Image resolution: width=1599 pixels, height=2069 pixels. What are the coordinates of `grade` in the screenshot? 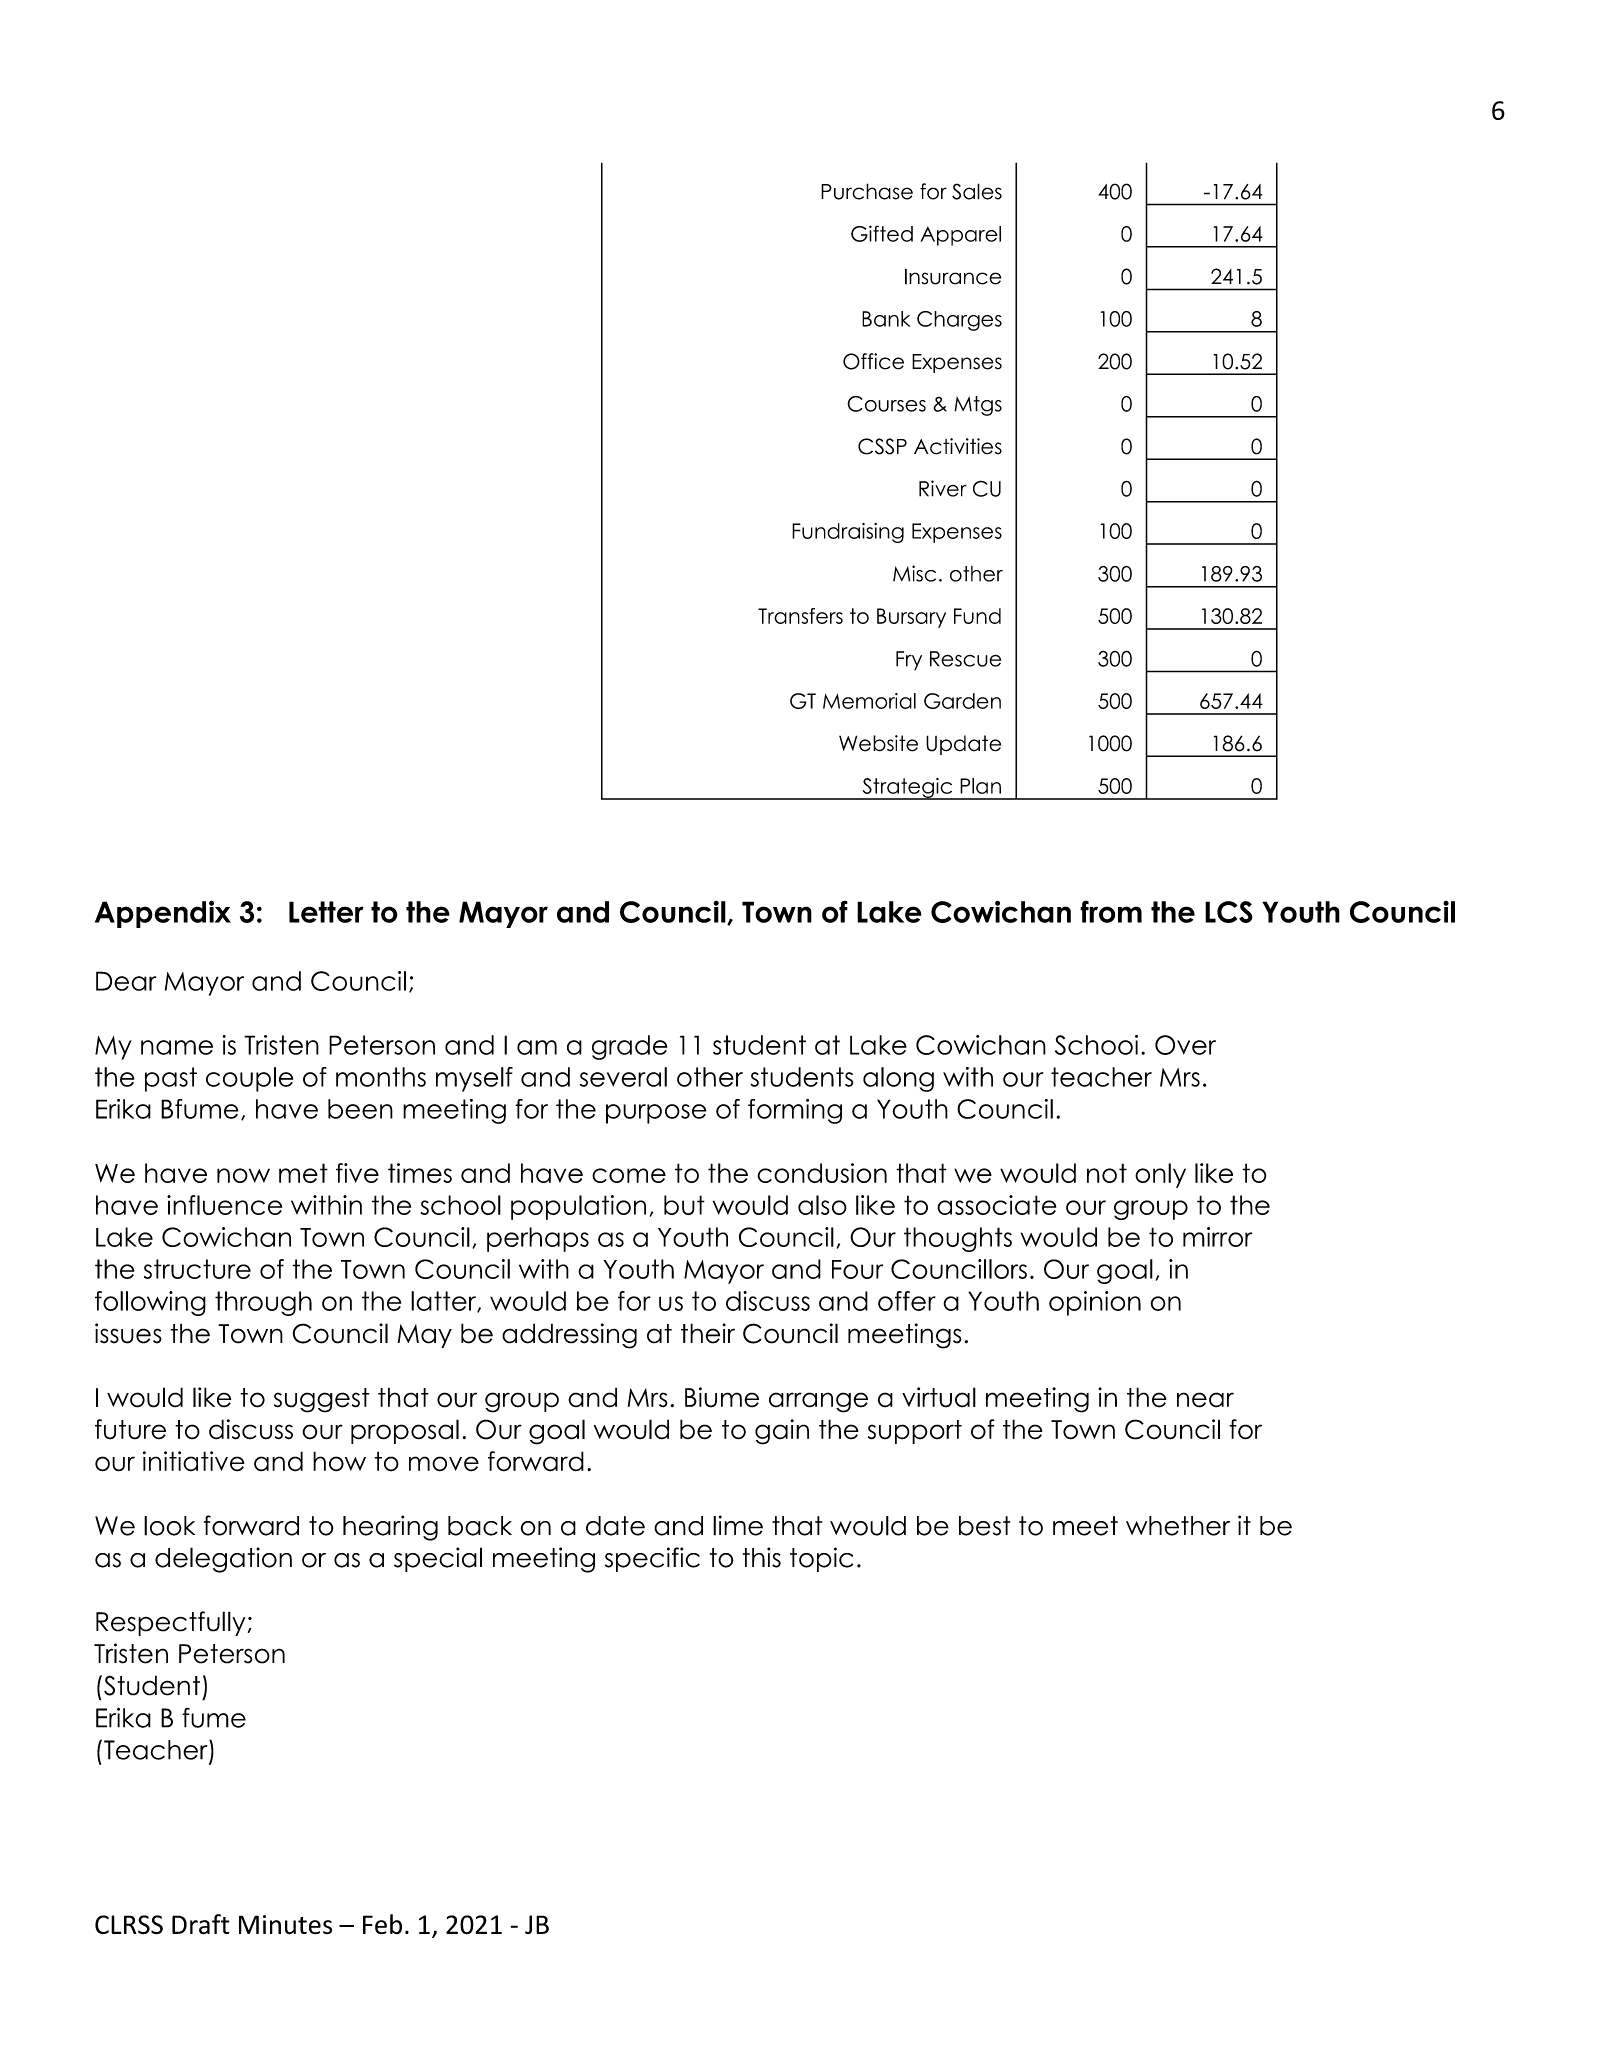 It's located at (630, 1047).
